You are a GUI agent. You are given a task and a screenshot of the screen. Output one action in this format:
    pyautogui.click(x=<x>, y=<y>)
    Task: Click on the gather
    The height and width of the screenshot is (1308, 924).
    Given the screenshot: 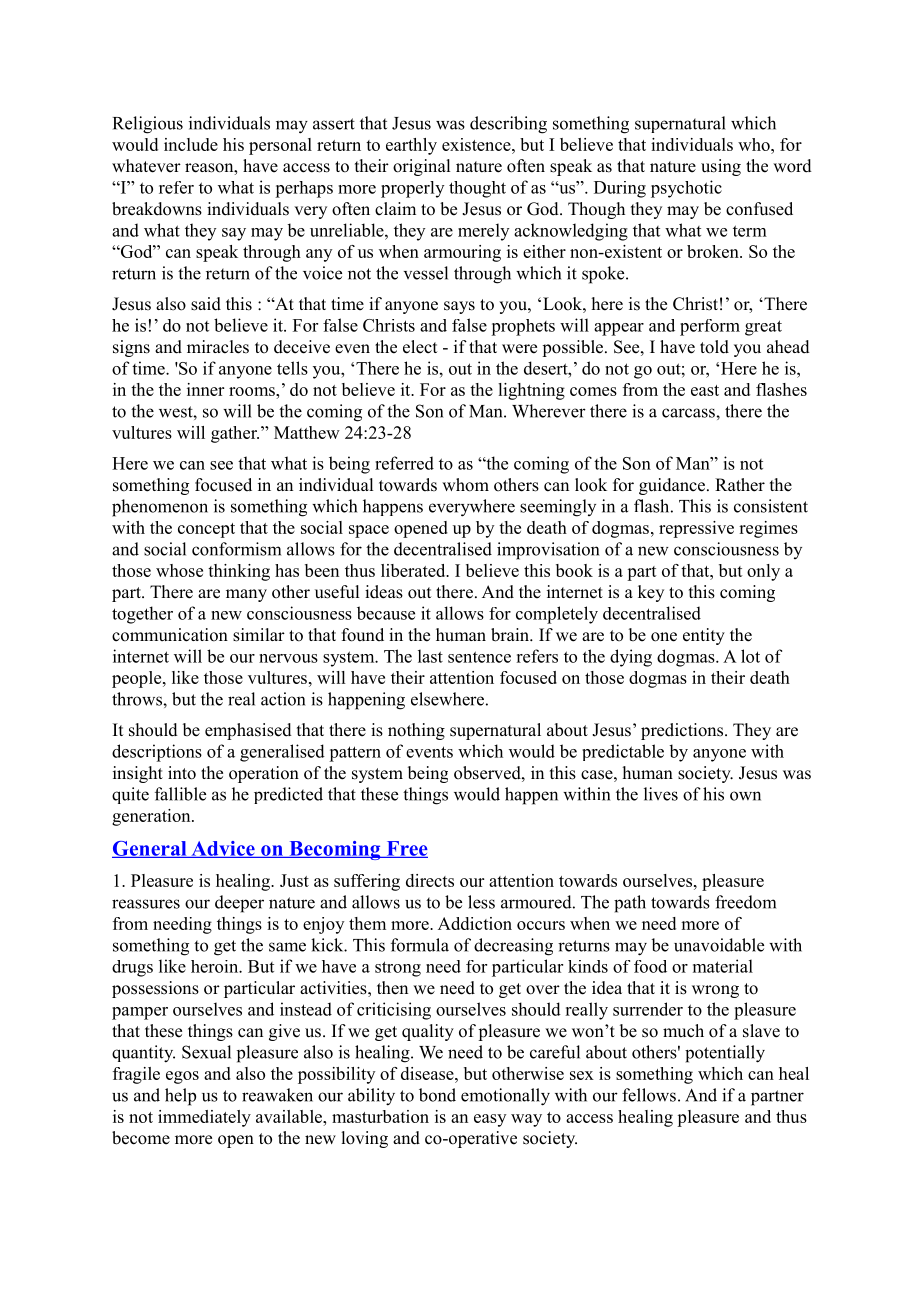 What is the action you would take?
    pyautogui.click(x=235, y=434)
